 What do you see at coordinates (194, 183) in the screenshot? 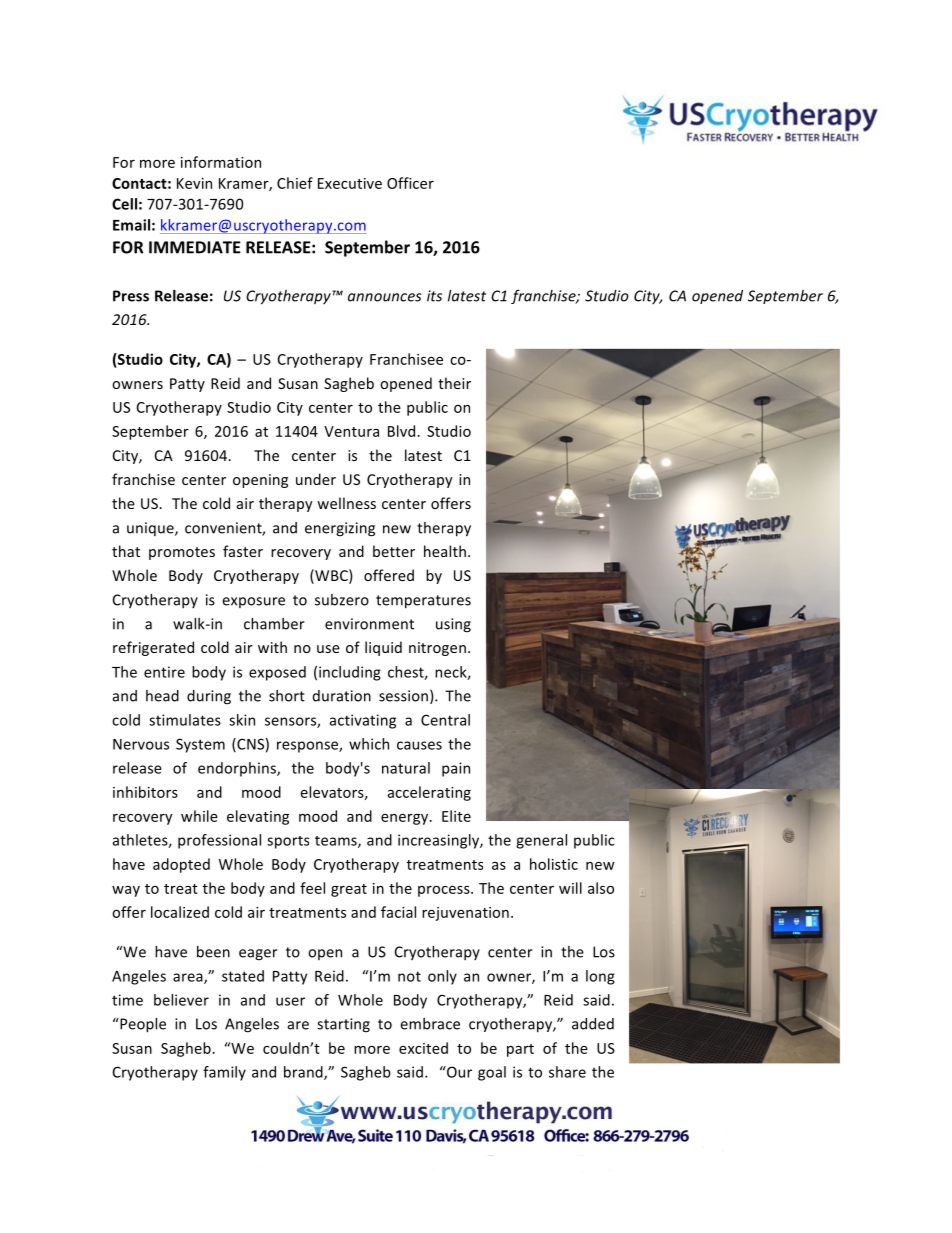
I see `Kevin` at bounding box center [194, 183].
